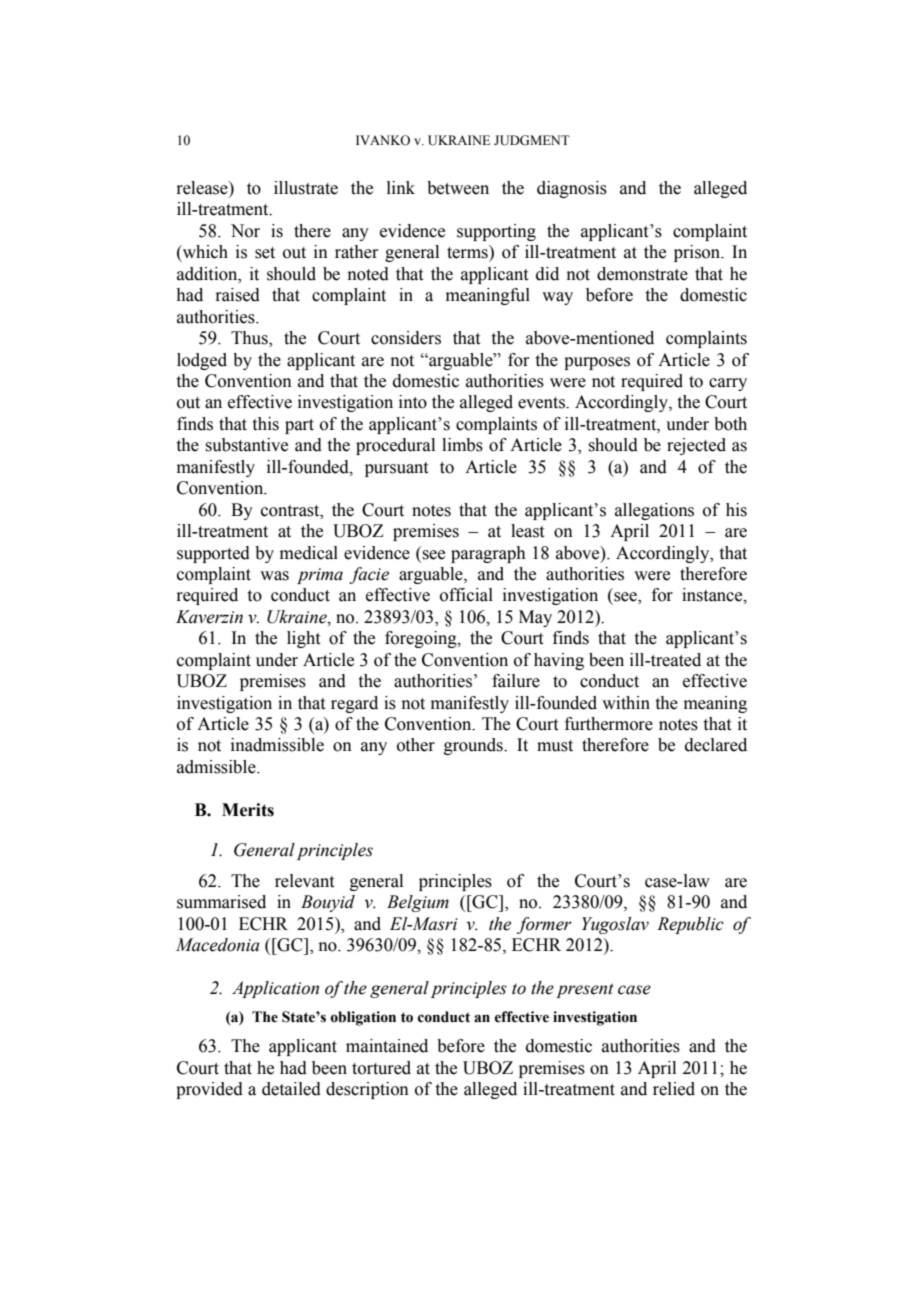 Image resolution: width=924 pixels, height=1308 pixels. What do you see at coordinates (266, 424) in the document?
I see `this` at bounding box center [266, 424].
